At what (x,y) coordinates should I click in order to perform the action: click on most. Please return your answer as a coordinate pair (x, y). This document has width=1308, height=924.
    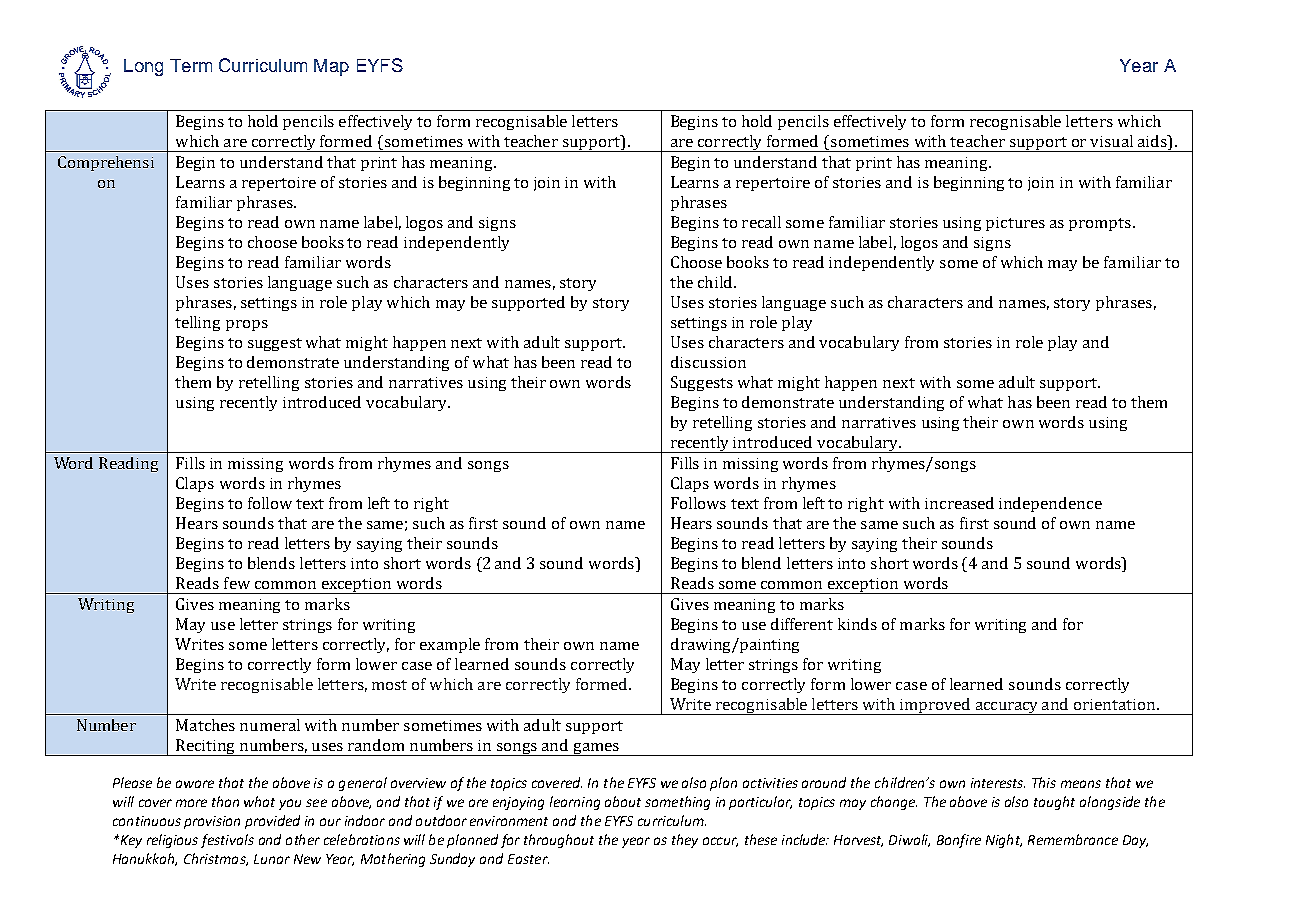
    Looking at the image, I should click on (389, 685).
